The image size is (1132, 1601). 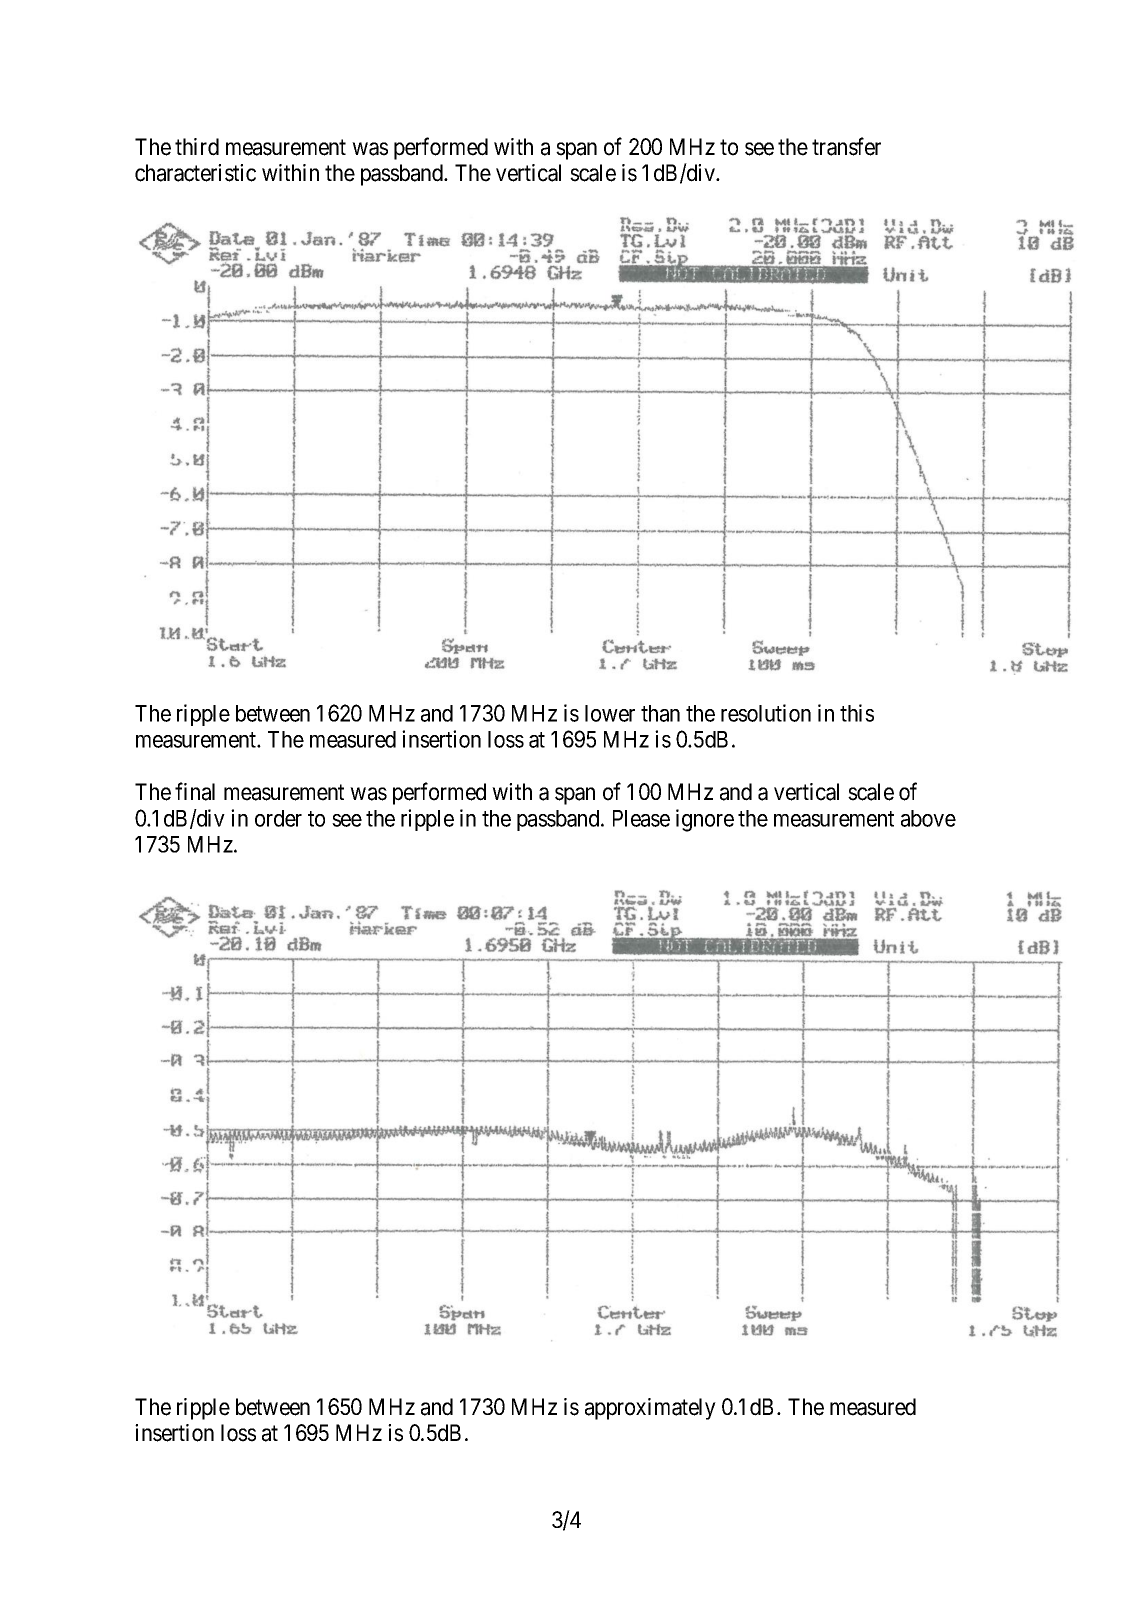 What do you see at coordinates (278, 818) in the screenshot?
I see `order` at bounding box center [278, 818].
